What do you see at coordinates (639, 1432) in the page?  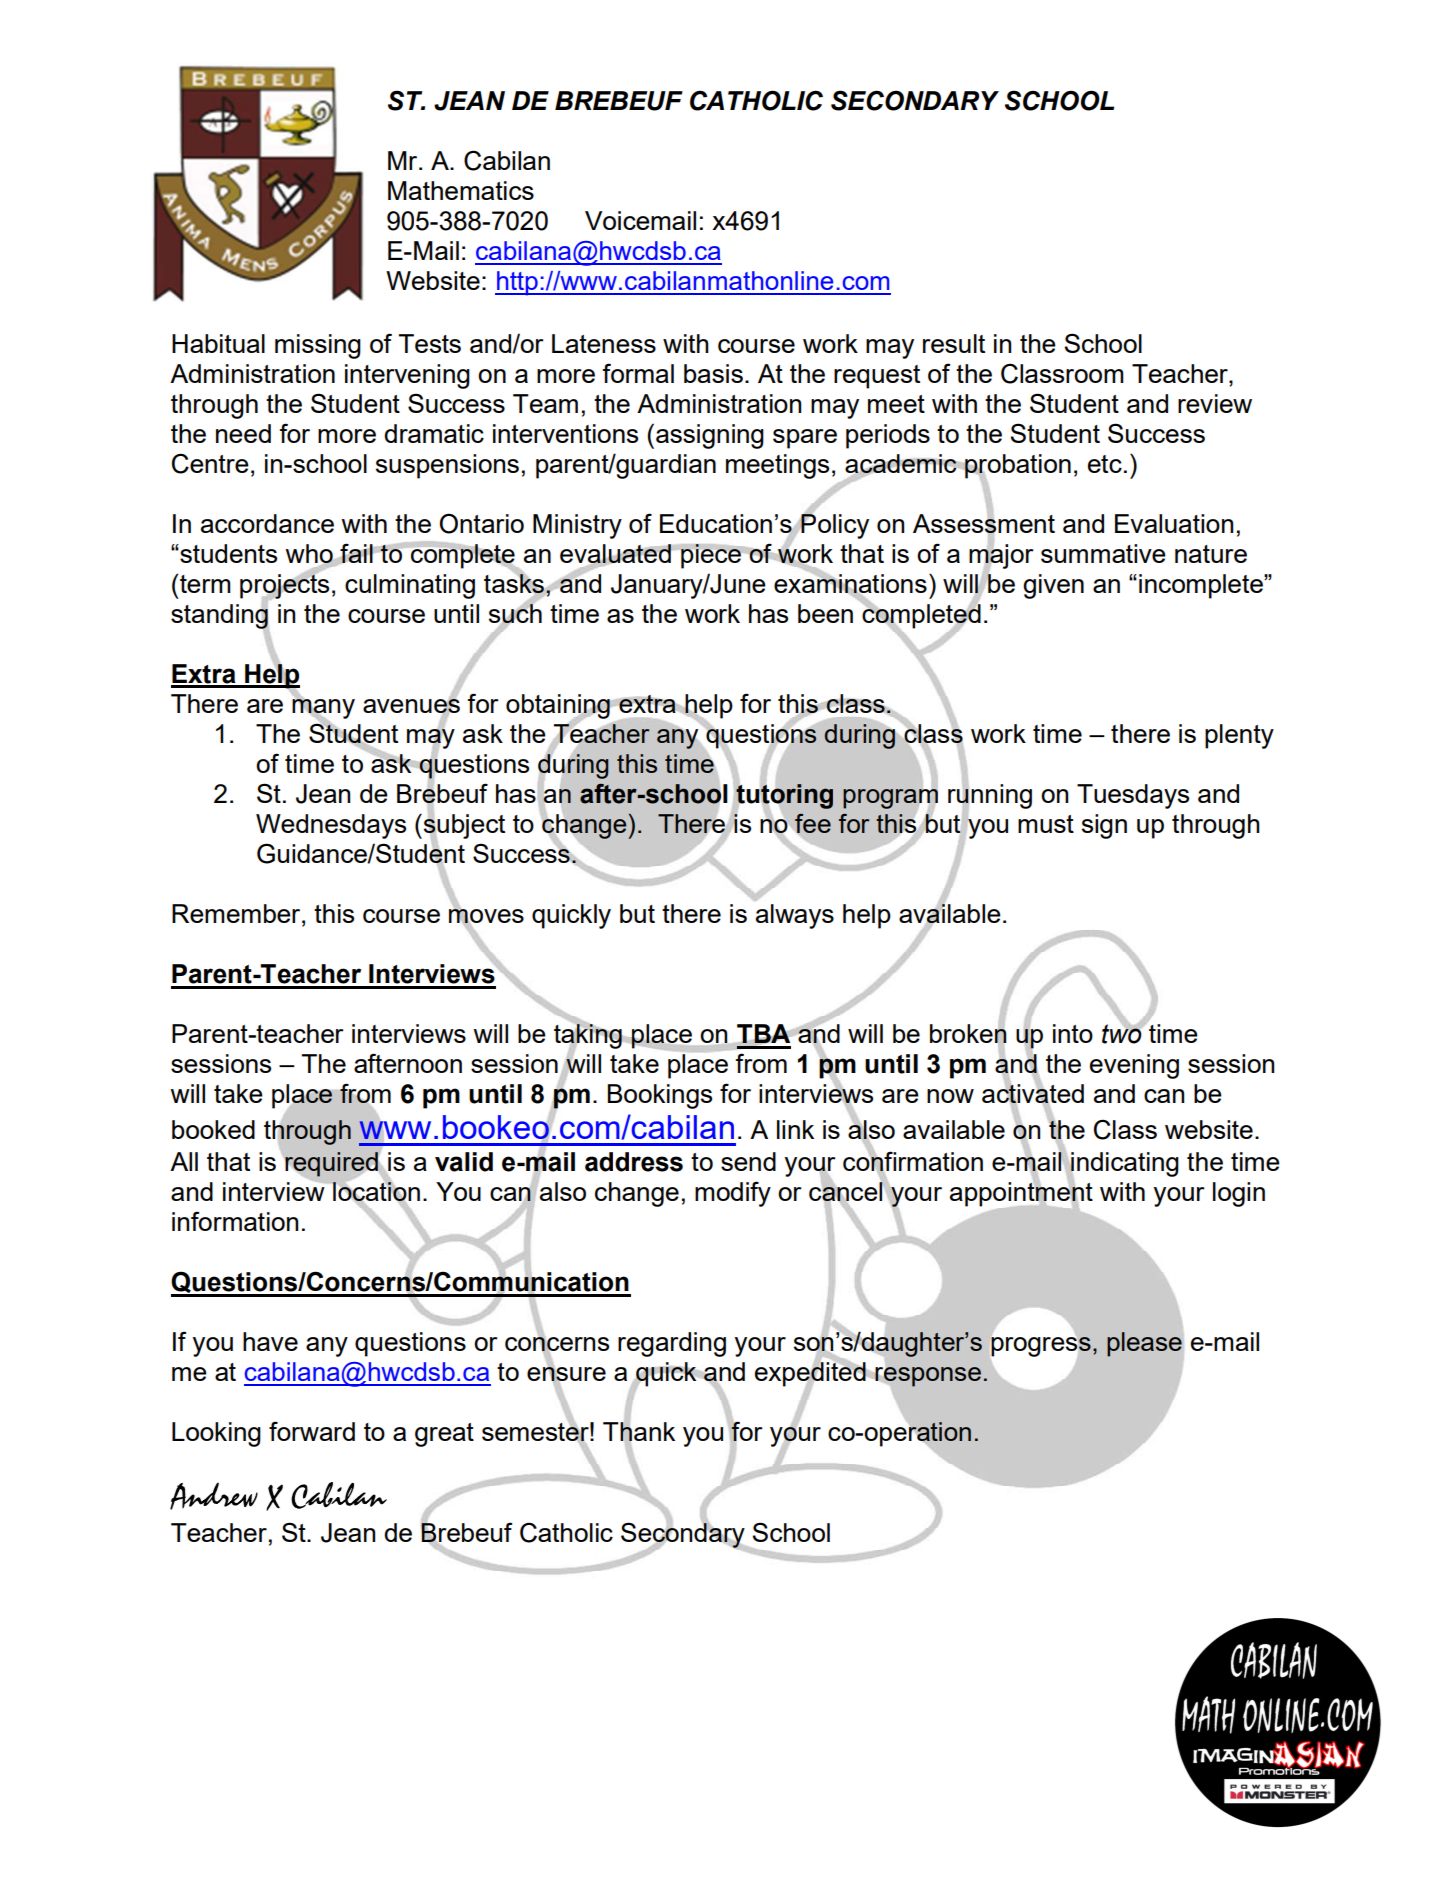 I see `Thank` at bounding box center [639, 1432].
